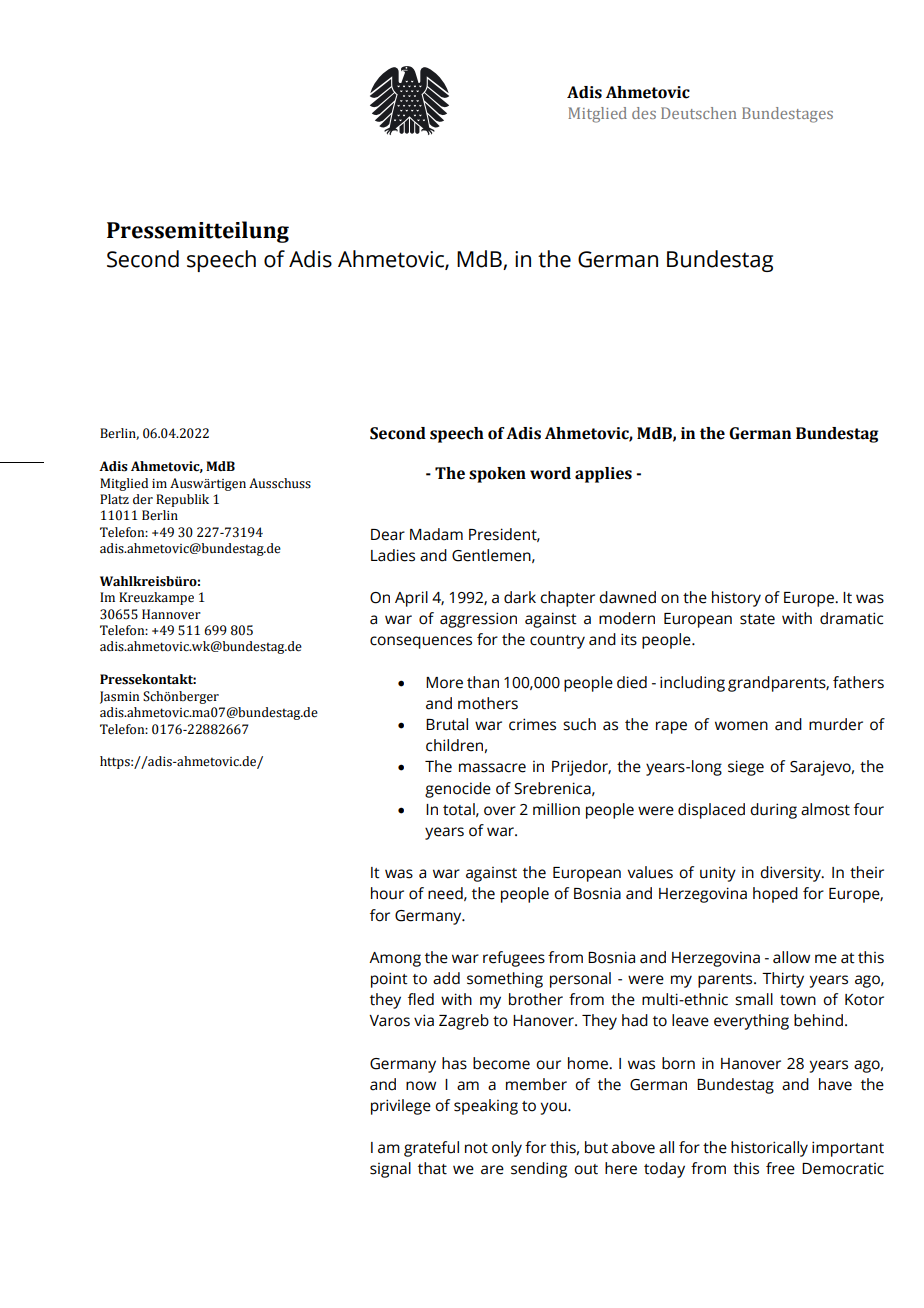 This image has height=1308, width=924. What do you see at coordinates (497, 475) in the image?
I see `spoken` at bounding box center [497, 475].
